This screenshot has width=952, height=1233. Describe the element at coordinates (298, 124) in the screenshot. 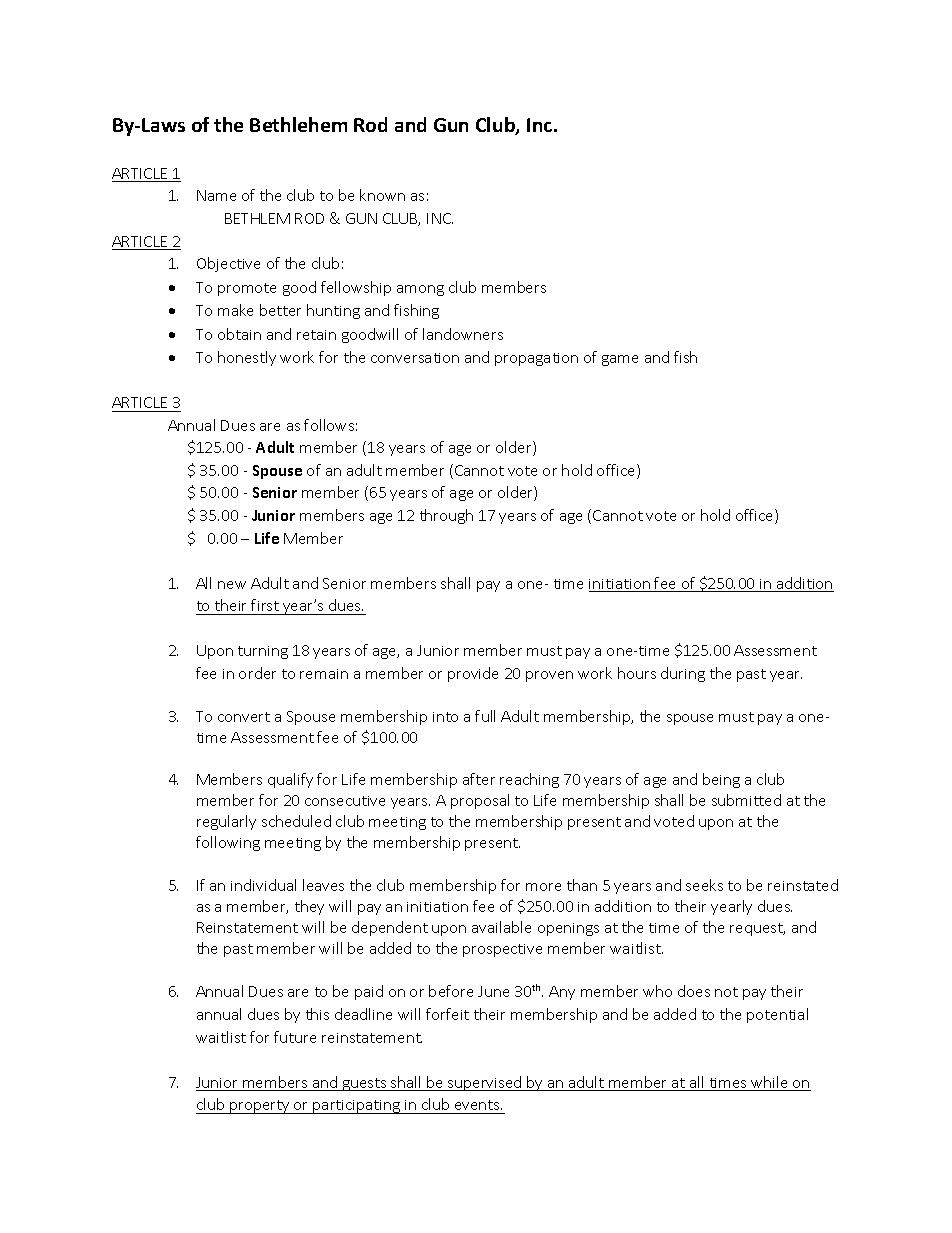

I see `Bethlehem` at that location.
